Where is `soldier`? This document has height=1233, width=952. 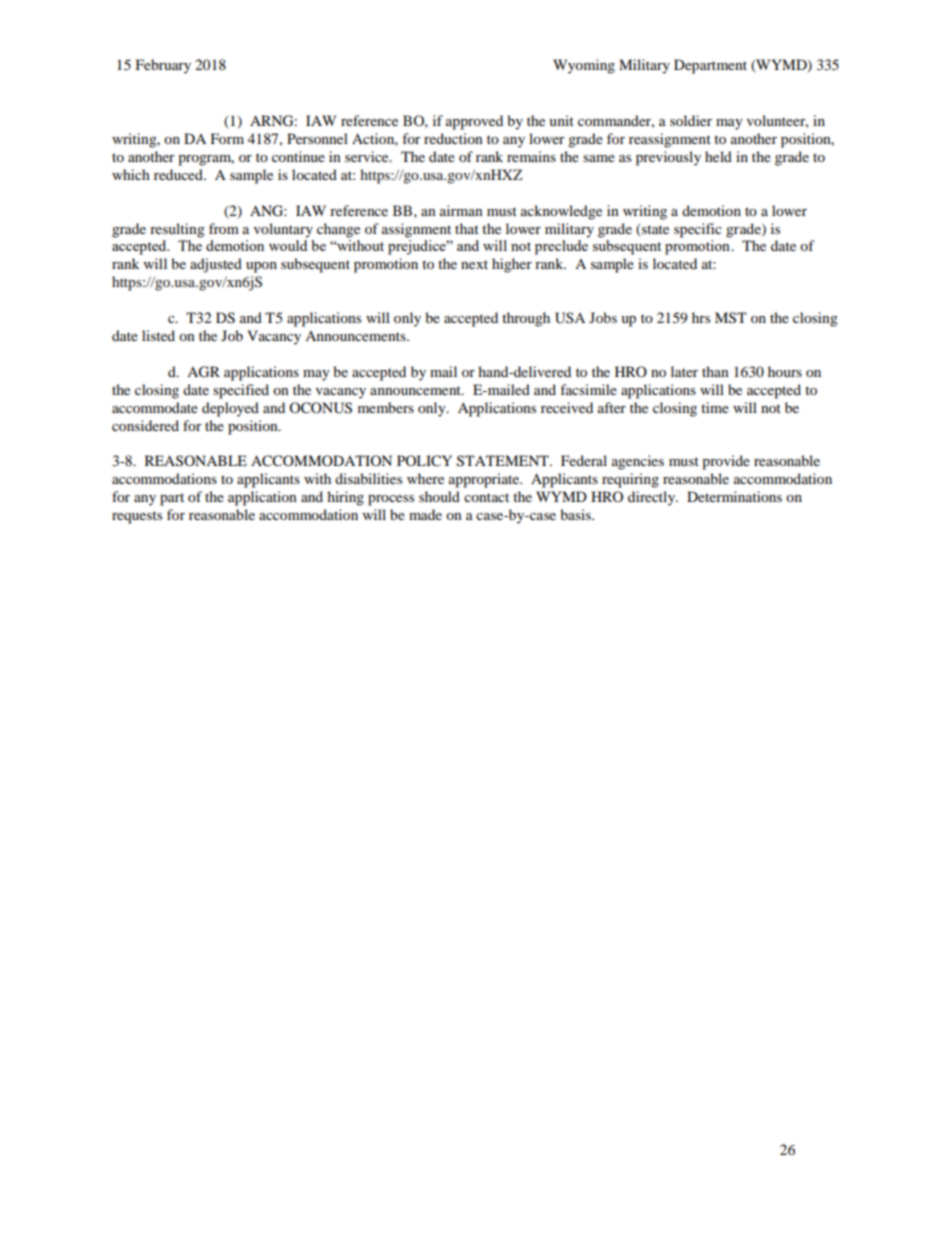 soldier is located at coordinates (691, 120).
